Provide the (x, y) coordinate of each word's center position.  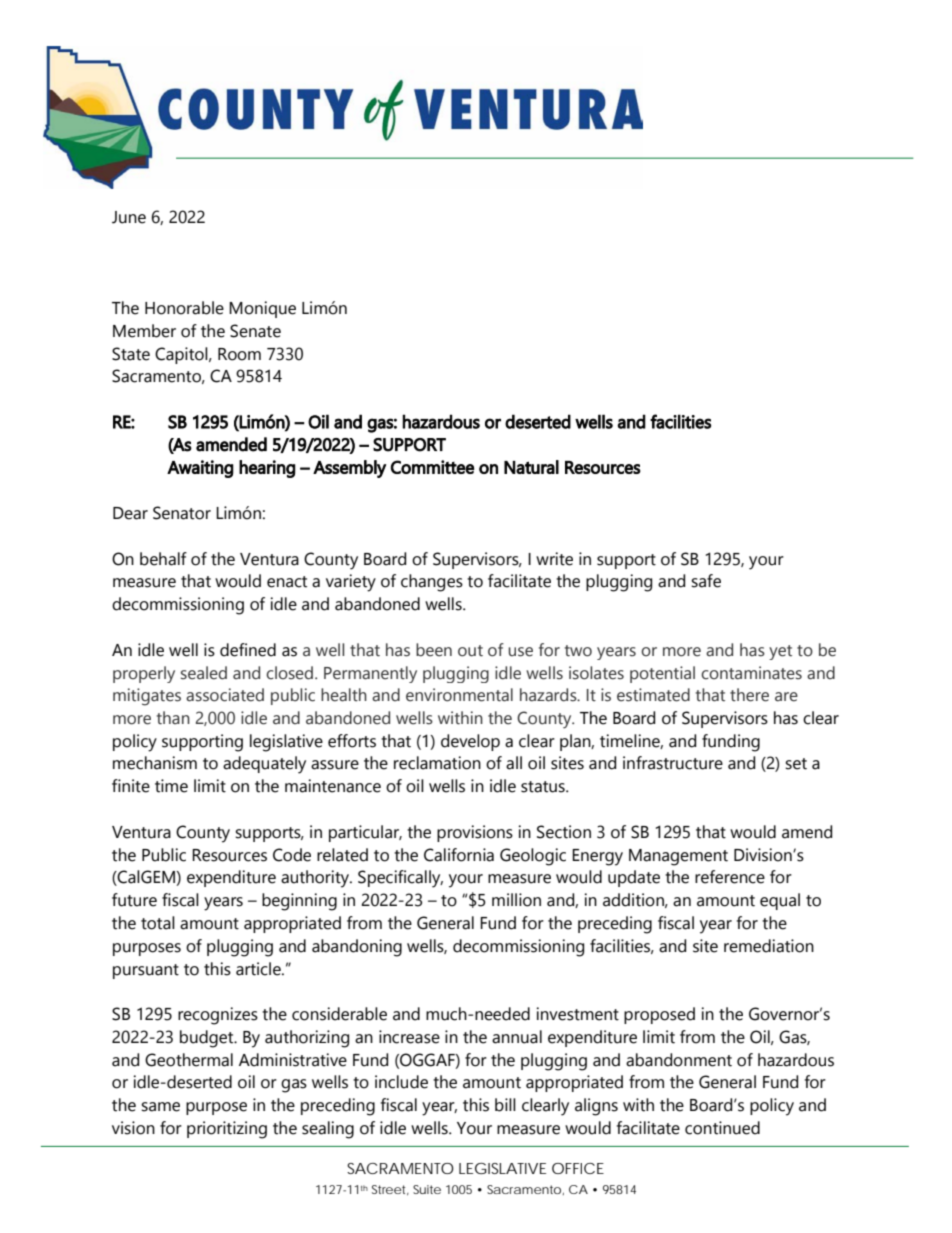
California (459, 855)
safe (706, 581)
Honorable (184, 308)
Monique (262, 309)
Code (292, 855)
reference (730, 877)
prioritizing (227, 1130)
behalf (163, 559)
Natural (531, 467)
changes (432, 583)
